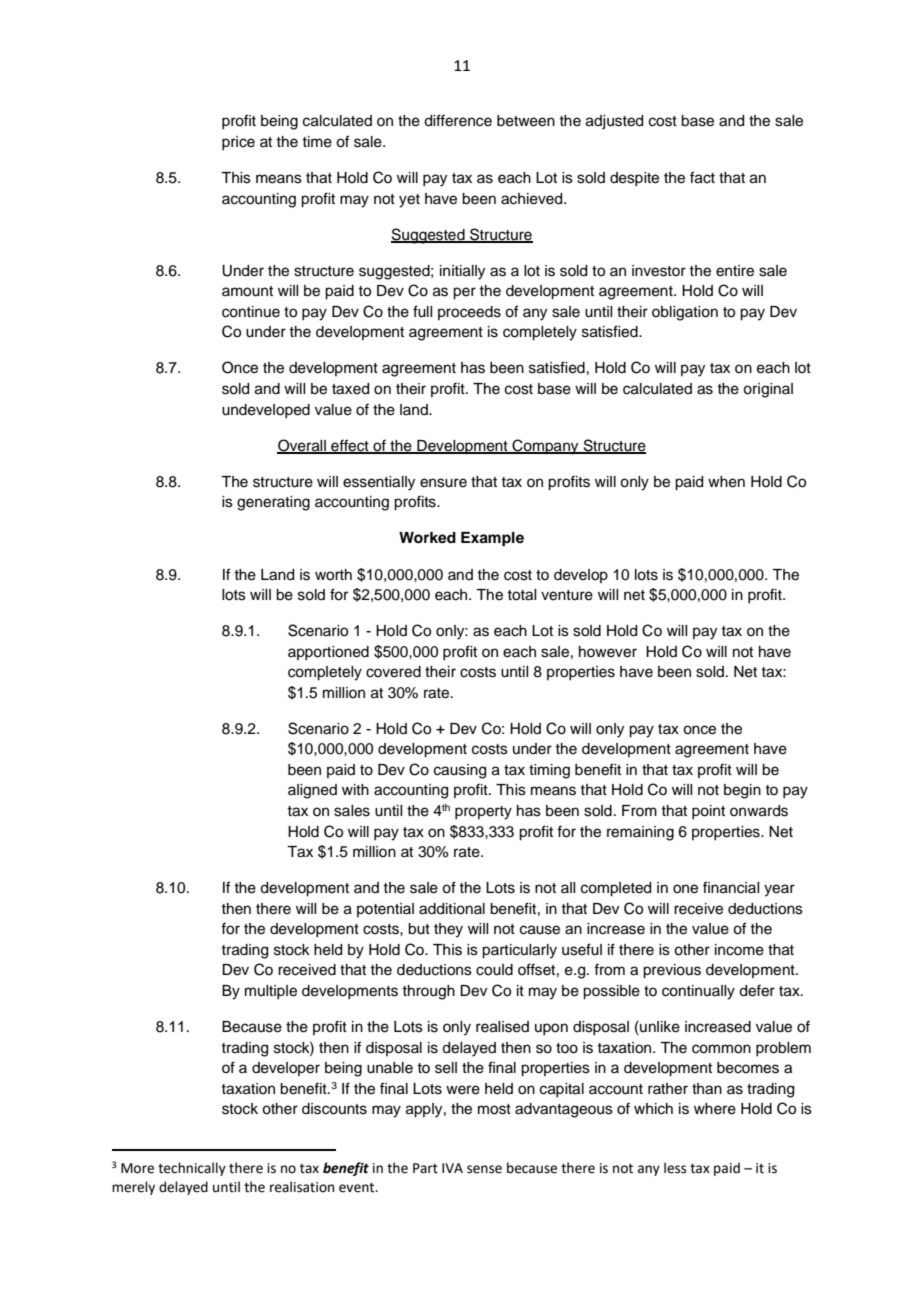 The width and height of the document is (924, 1308). I want to click on Worked, so click(427, 538).
